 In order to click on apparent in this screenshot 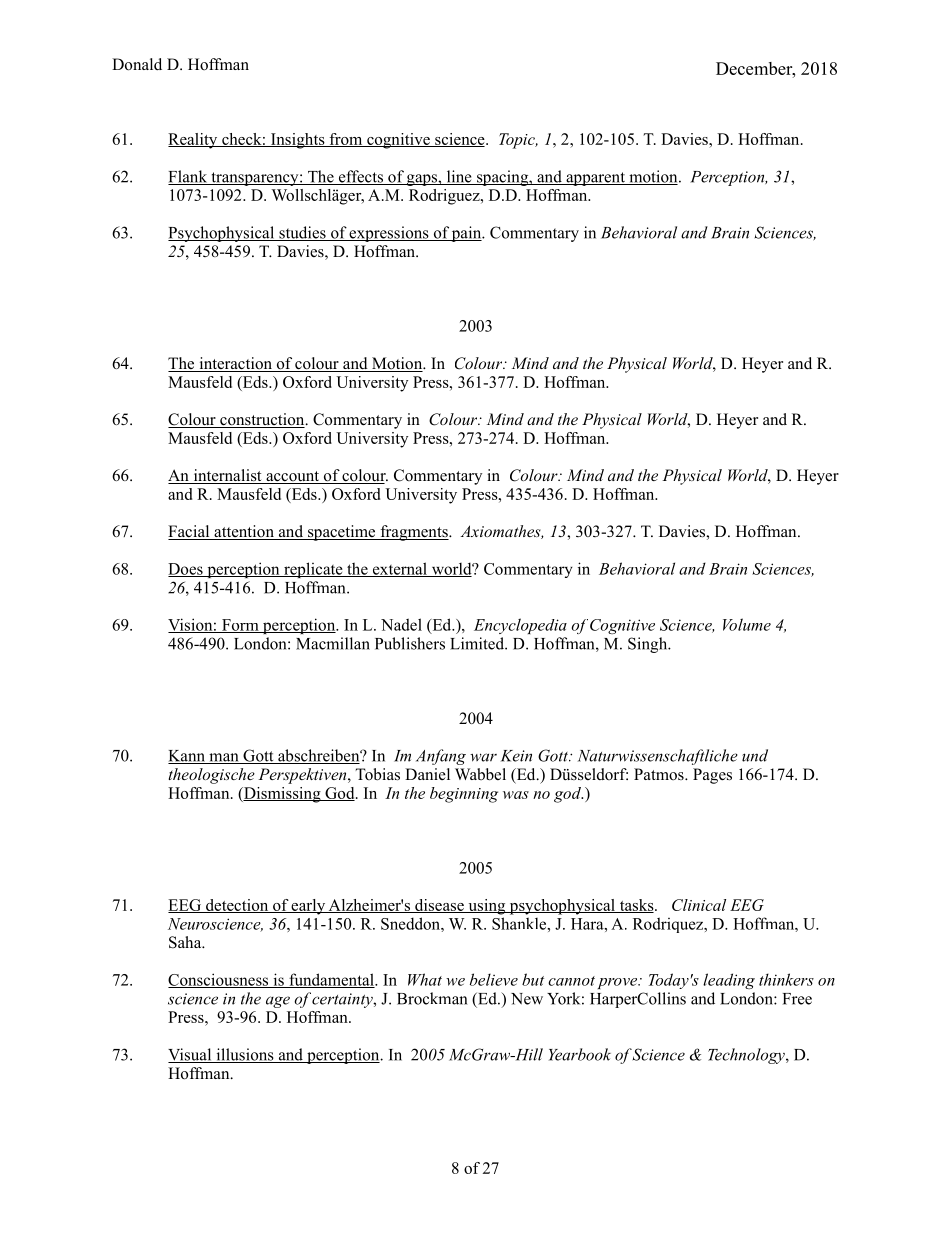, I will do `click(595, 179)`.
